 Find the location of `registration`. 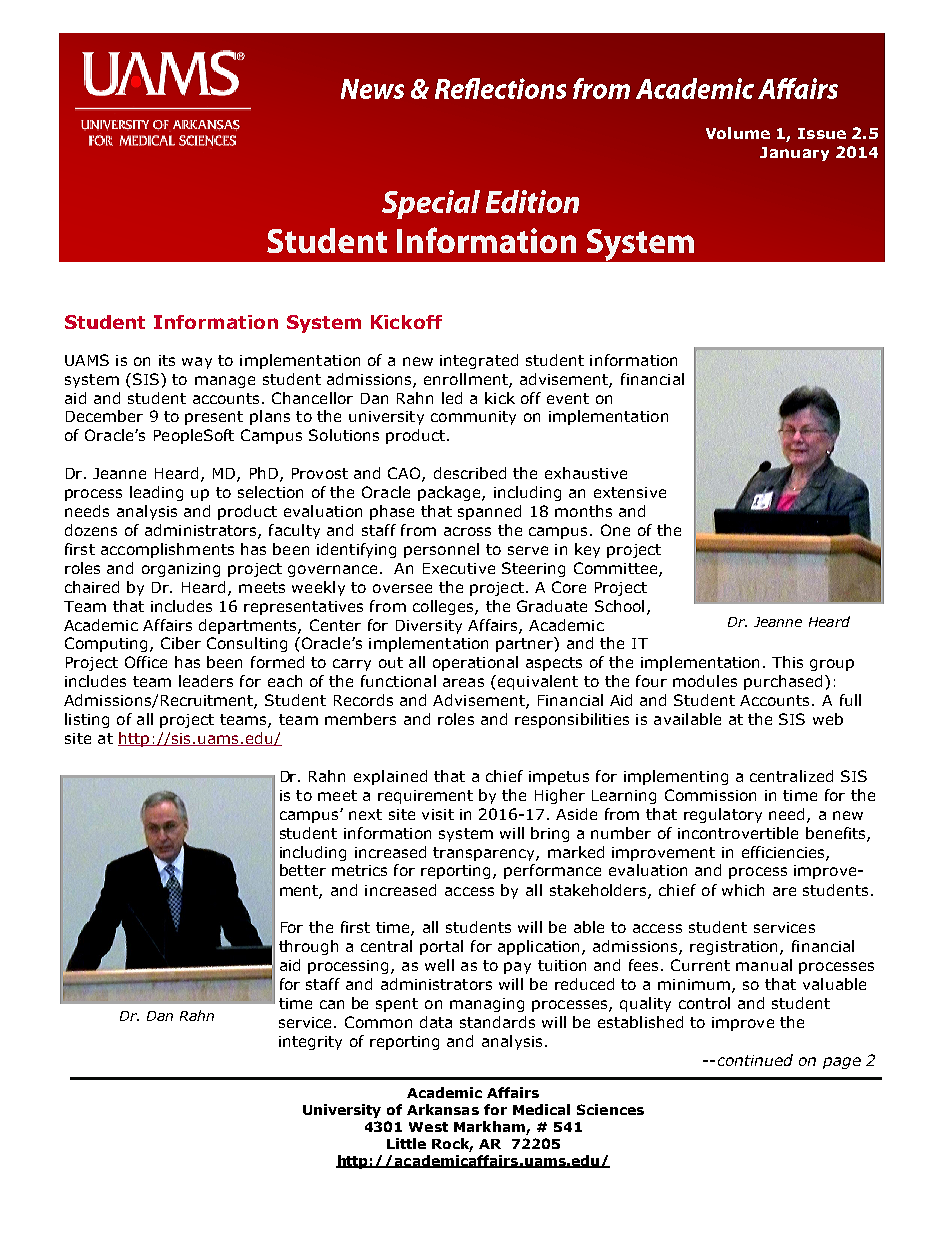

registration is located at coordinates (735, 948).
